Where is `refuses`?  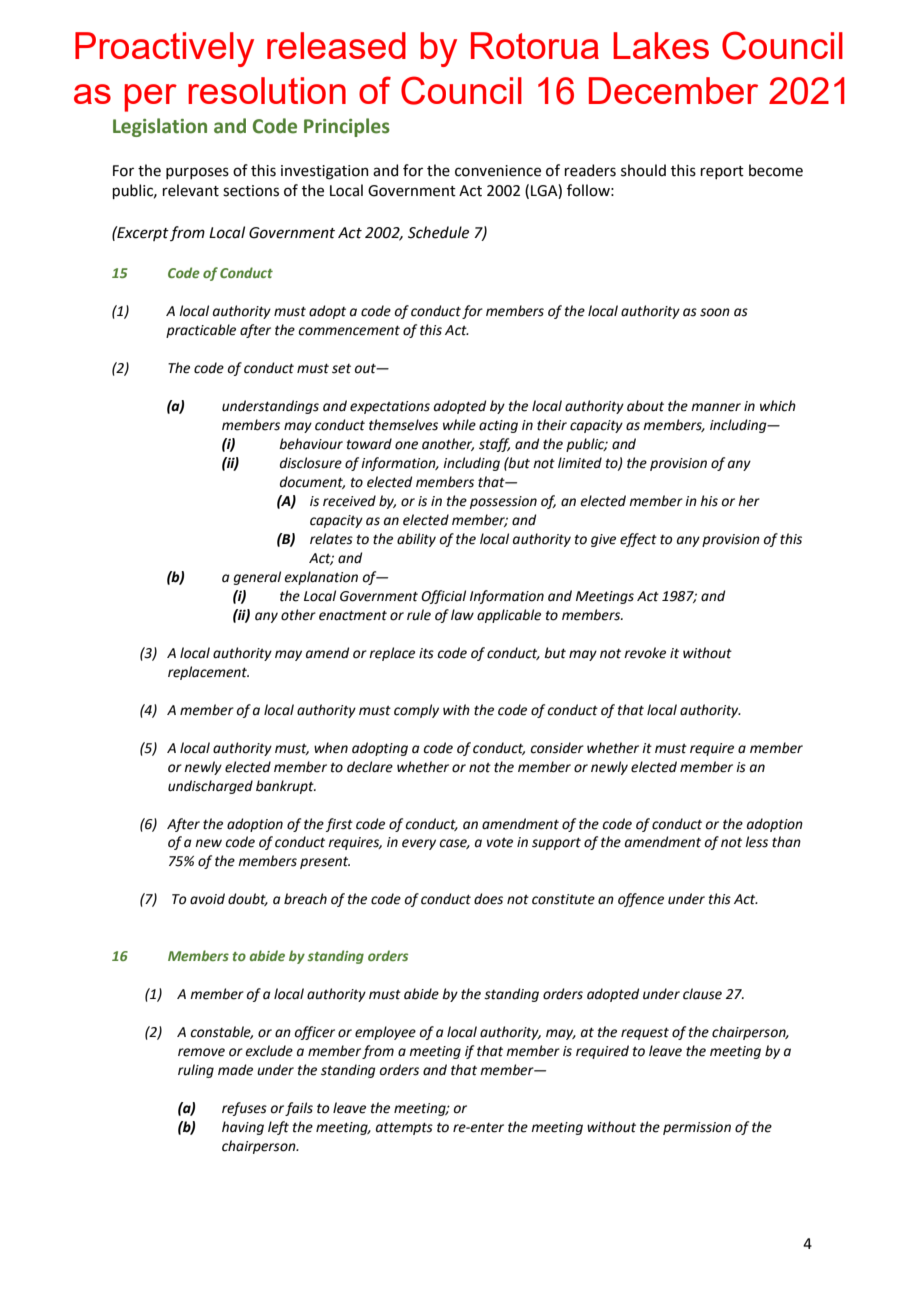
refuses is located at coordinates (244, 1109).
